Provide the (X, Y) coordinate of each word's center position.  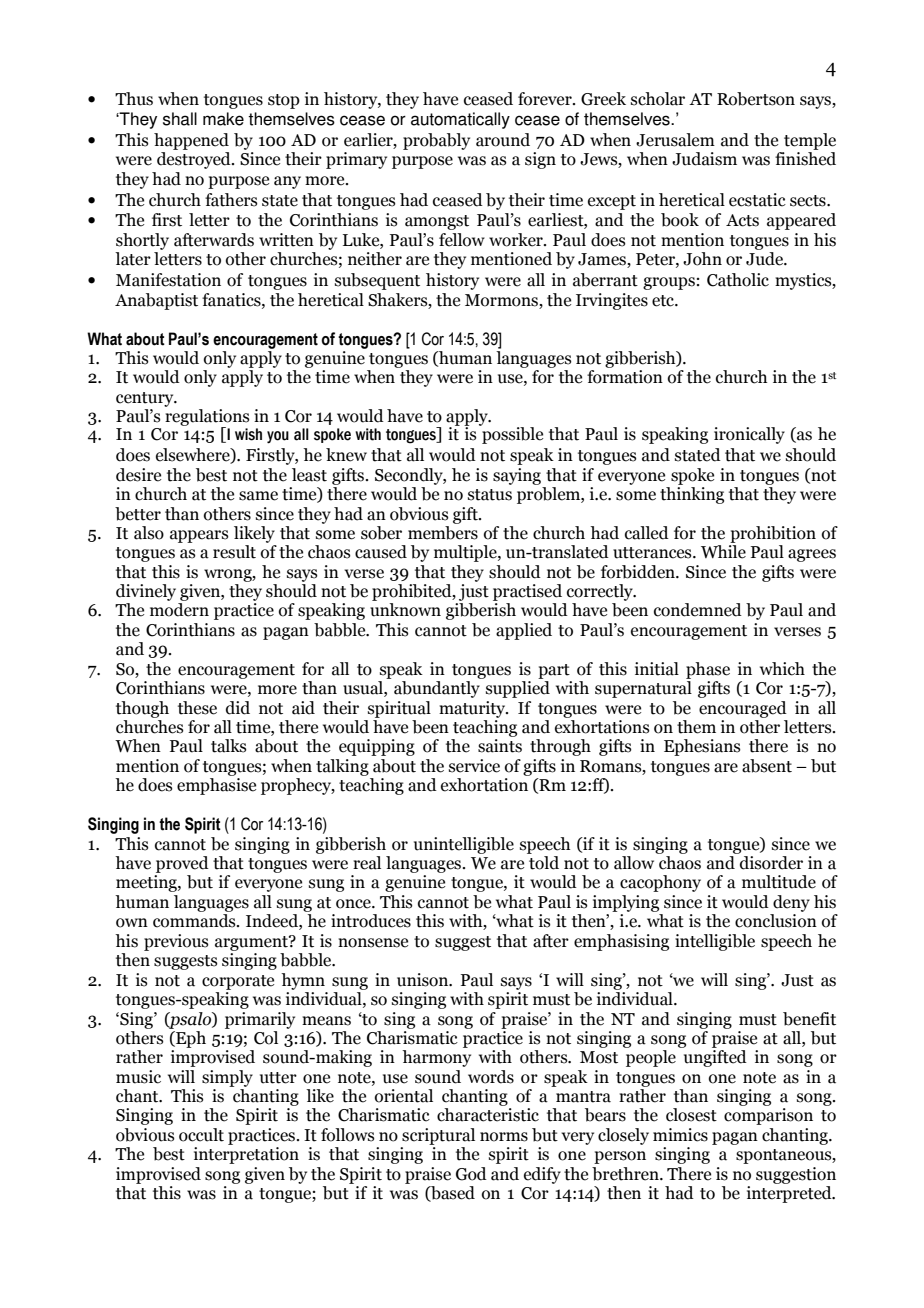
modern (179, 610)
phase (708, 670)
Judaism (704, 159)
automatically (460, 120)
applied (524, 631)
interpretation (246, 1155)
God (471, 1174)
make (223, 119)
